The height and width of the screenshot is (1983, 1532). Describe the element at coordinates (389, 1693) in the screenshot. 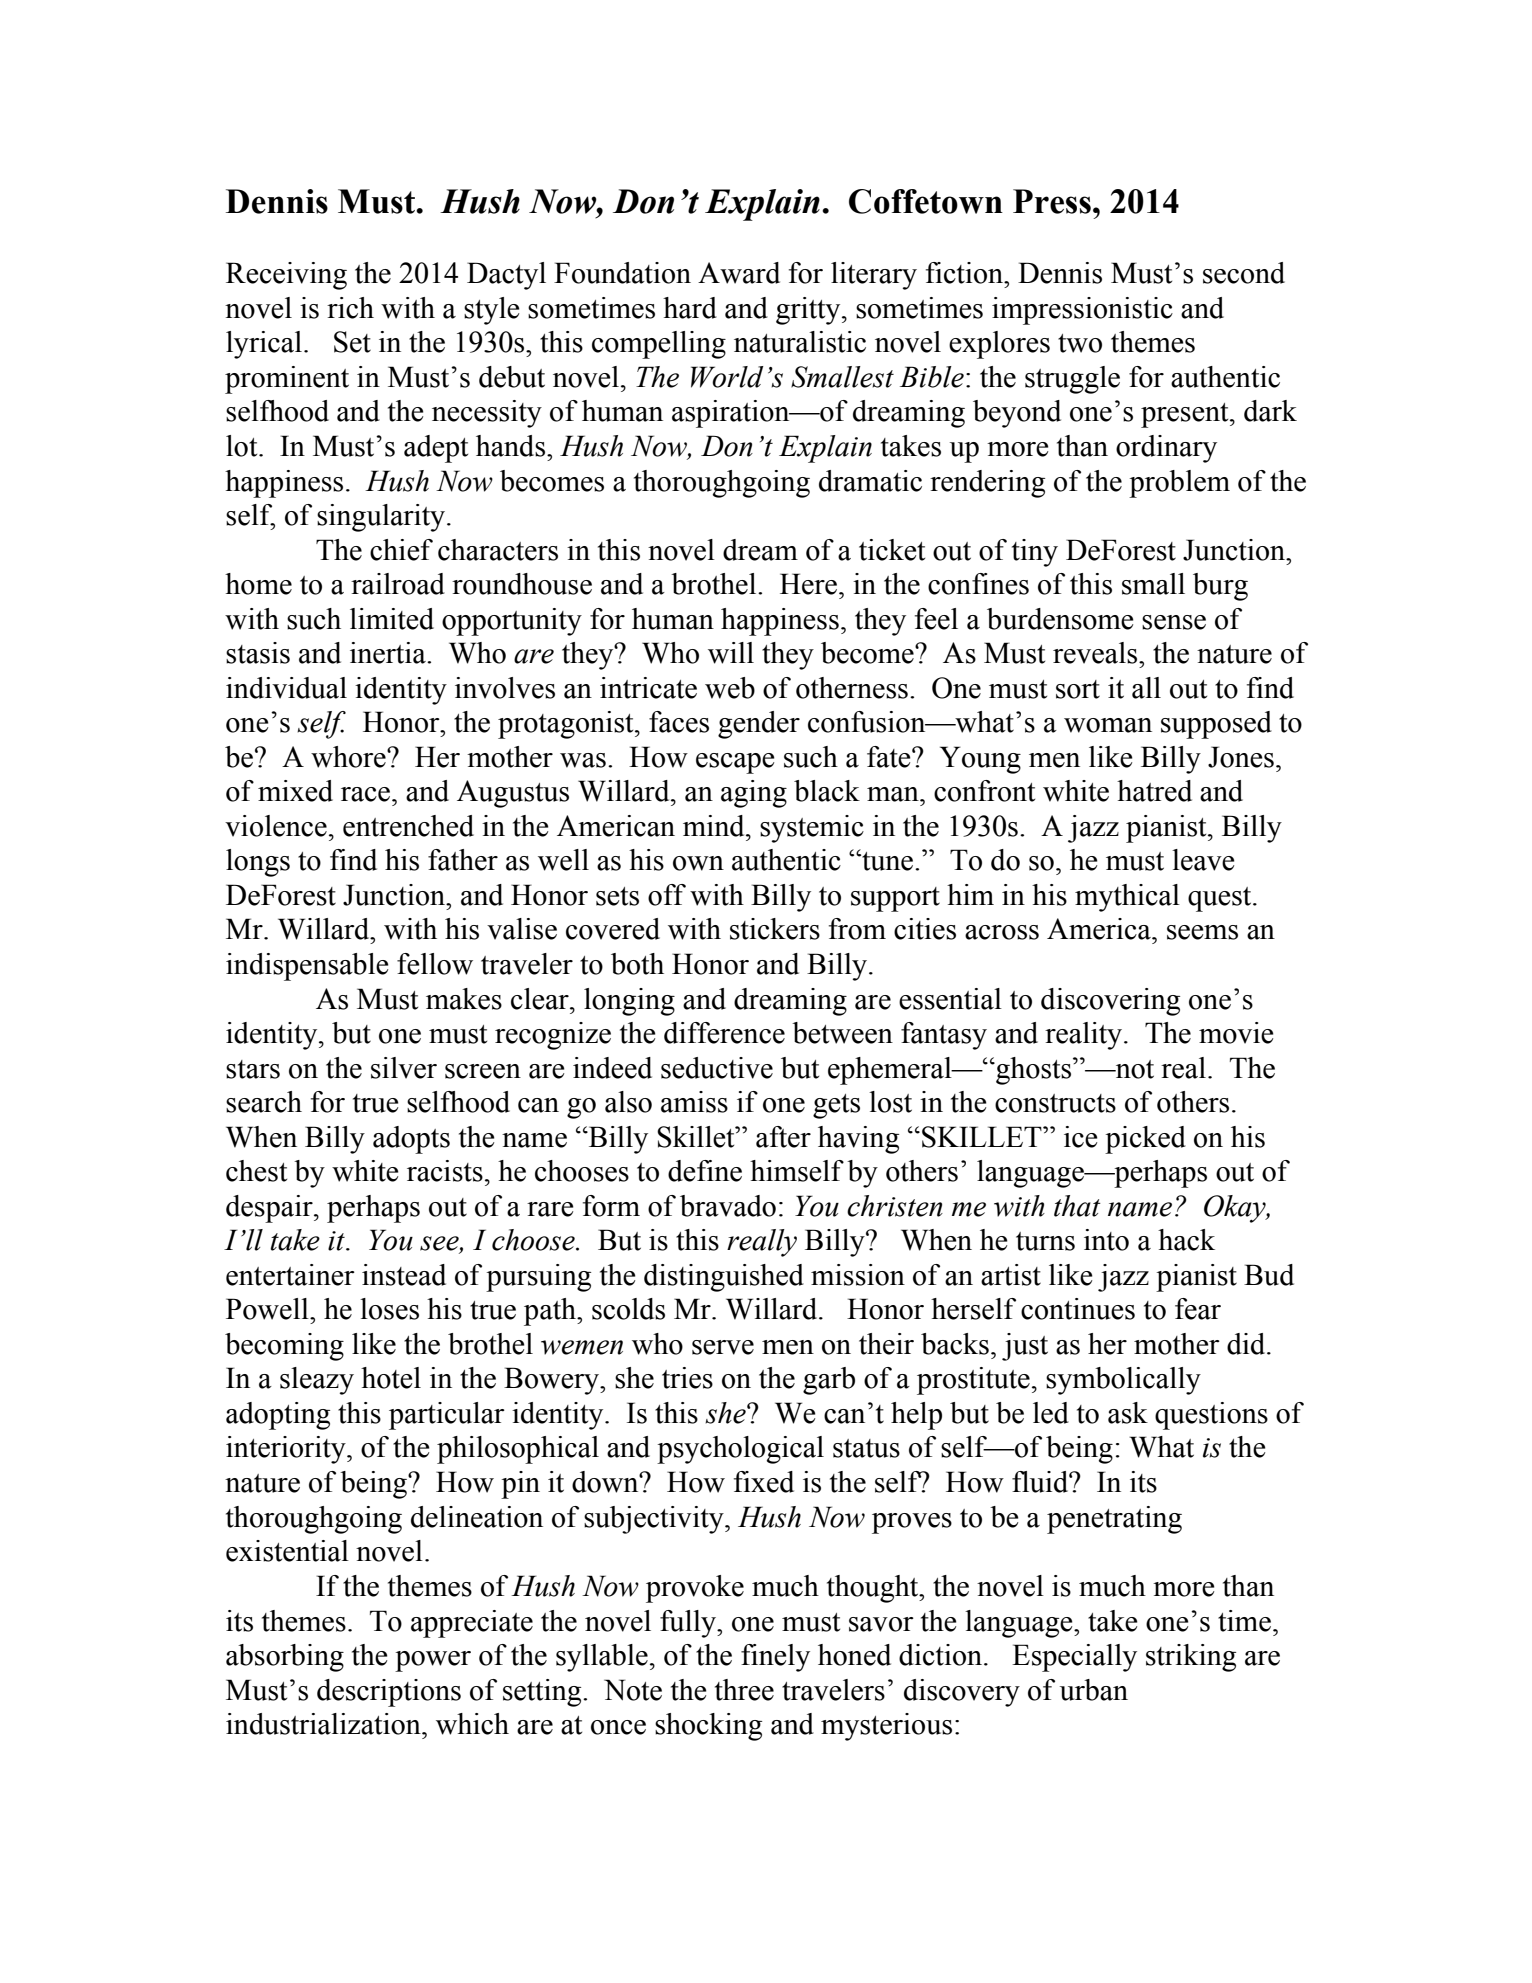

I see `descriptions` at that location.
